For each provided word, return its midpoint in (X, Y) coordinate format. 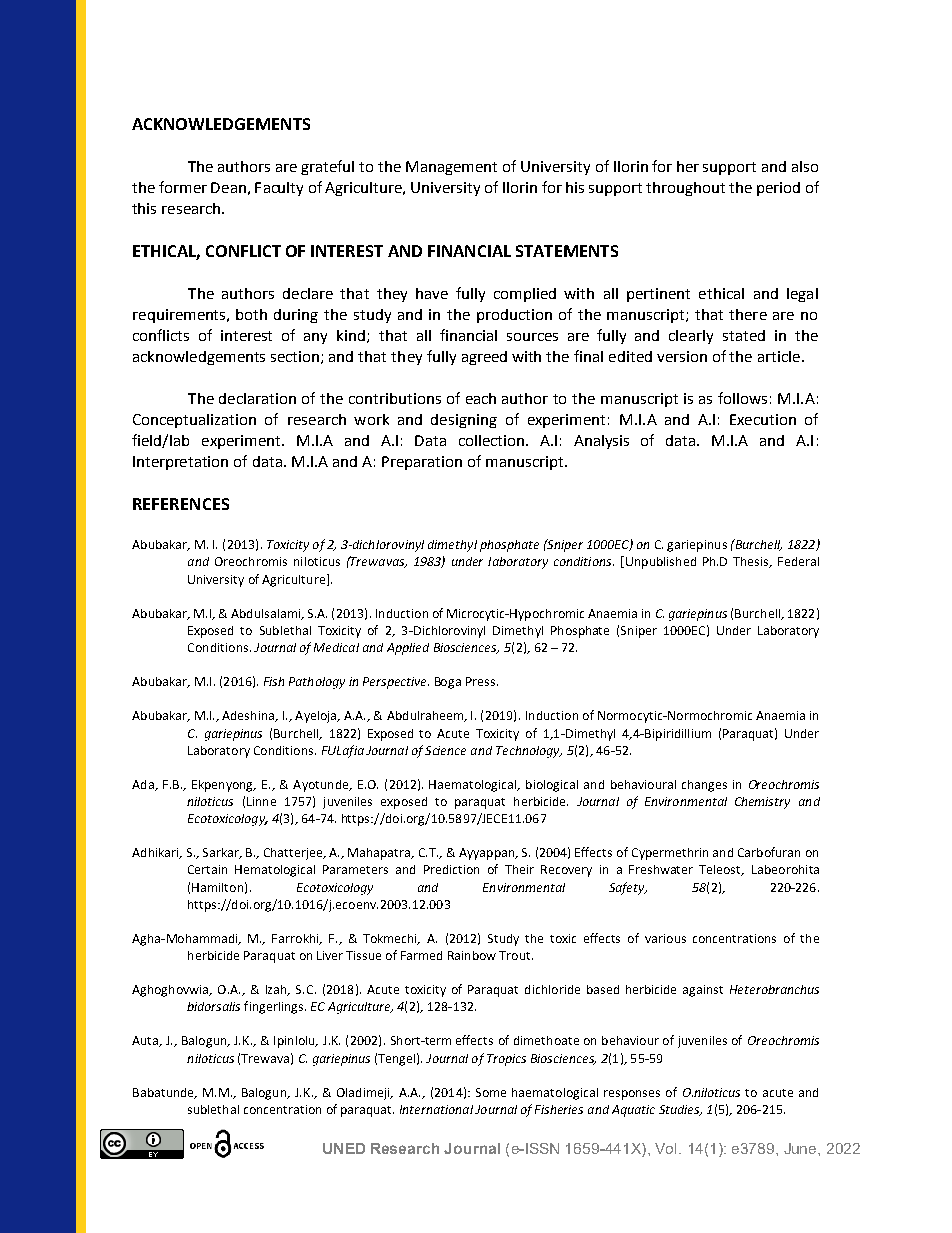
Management (451, 168)
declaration (257, 398)
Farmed (421, 955)
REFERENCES (181, 504)
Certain (207, 869)
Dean (228, 187)
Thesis (752, 562)
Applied (408, 649)
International (436, 1109)
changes (704, 786)
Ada (144, 785)
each (481, 398)
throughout (685, 189)
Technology (529, 752)
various (665, 938)
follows (742, 398)
